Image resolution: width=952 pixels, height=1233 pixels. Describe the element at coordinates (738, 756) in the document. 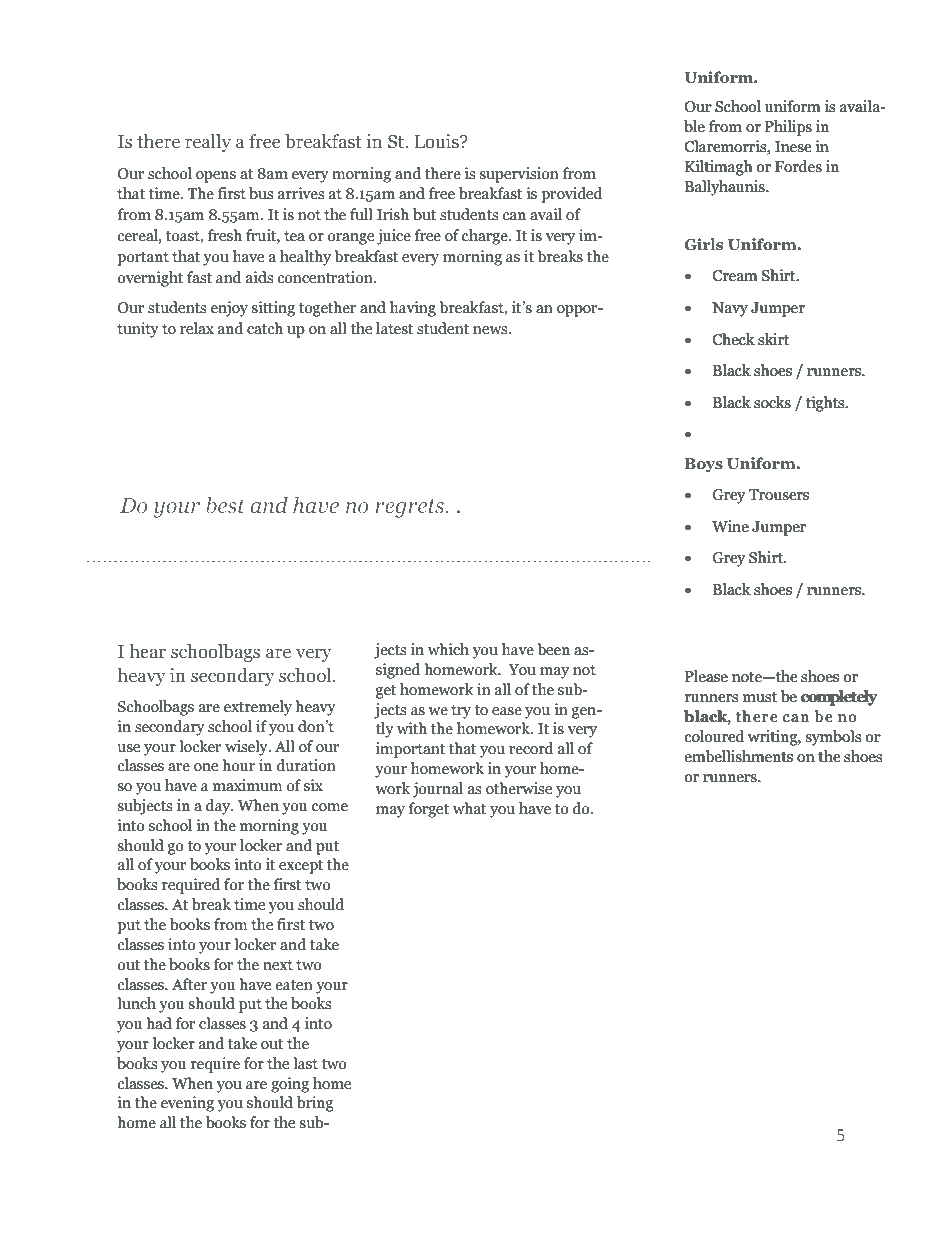

I see `embellishments` at that location.
